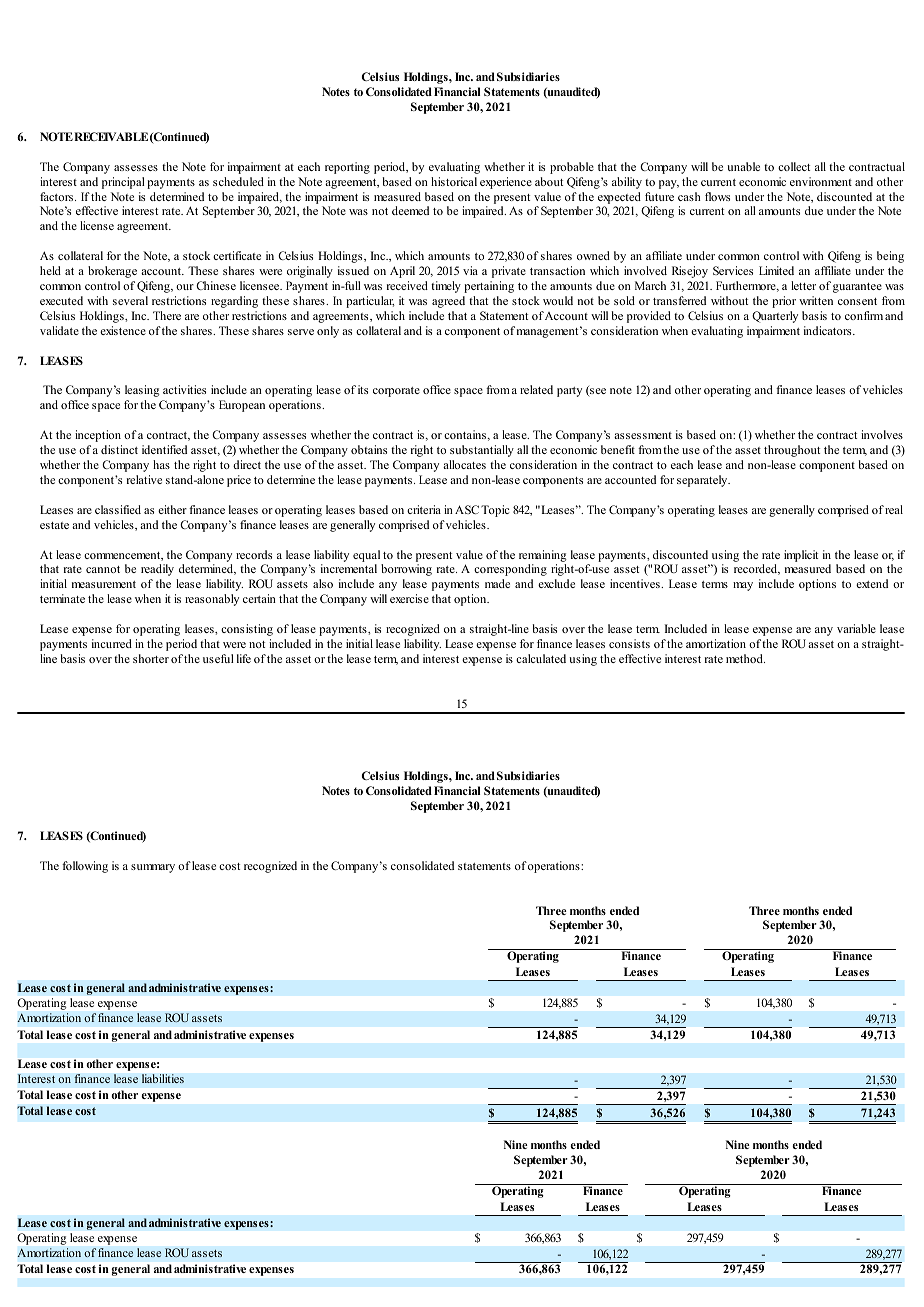 This screenshot has height=1307, width=924. Describe the element at coordinates (153, 868) in the screenshot. I see `summary` at that location.
